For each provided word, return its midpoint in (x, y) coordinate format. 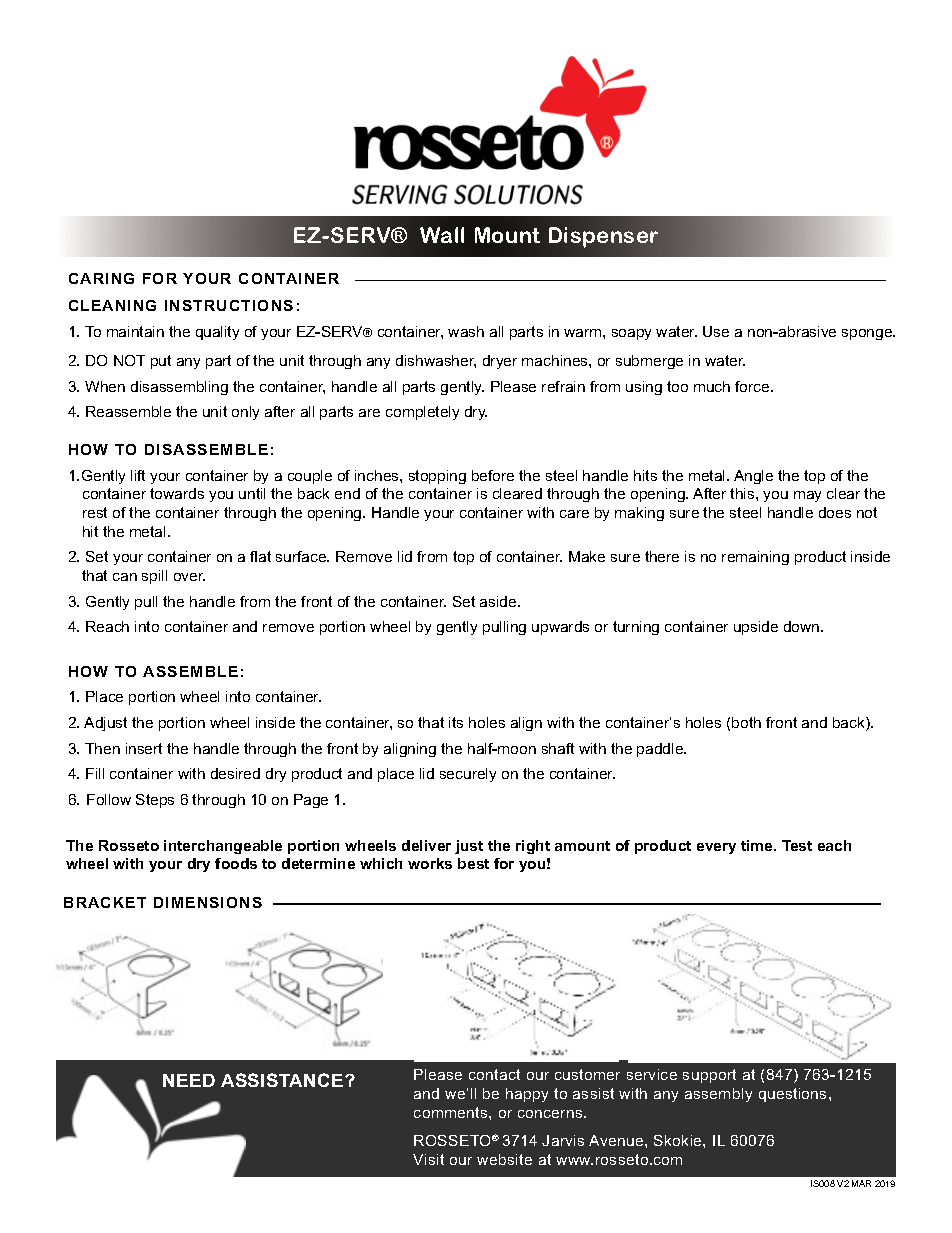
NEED (189, 1080)
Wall (442, 235)
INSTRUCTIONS (229, 305)
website (504, 1159)
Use (716, 331)
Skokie (679, 1140)
